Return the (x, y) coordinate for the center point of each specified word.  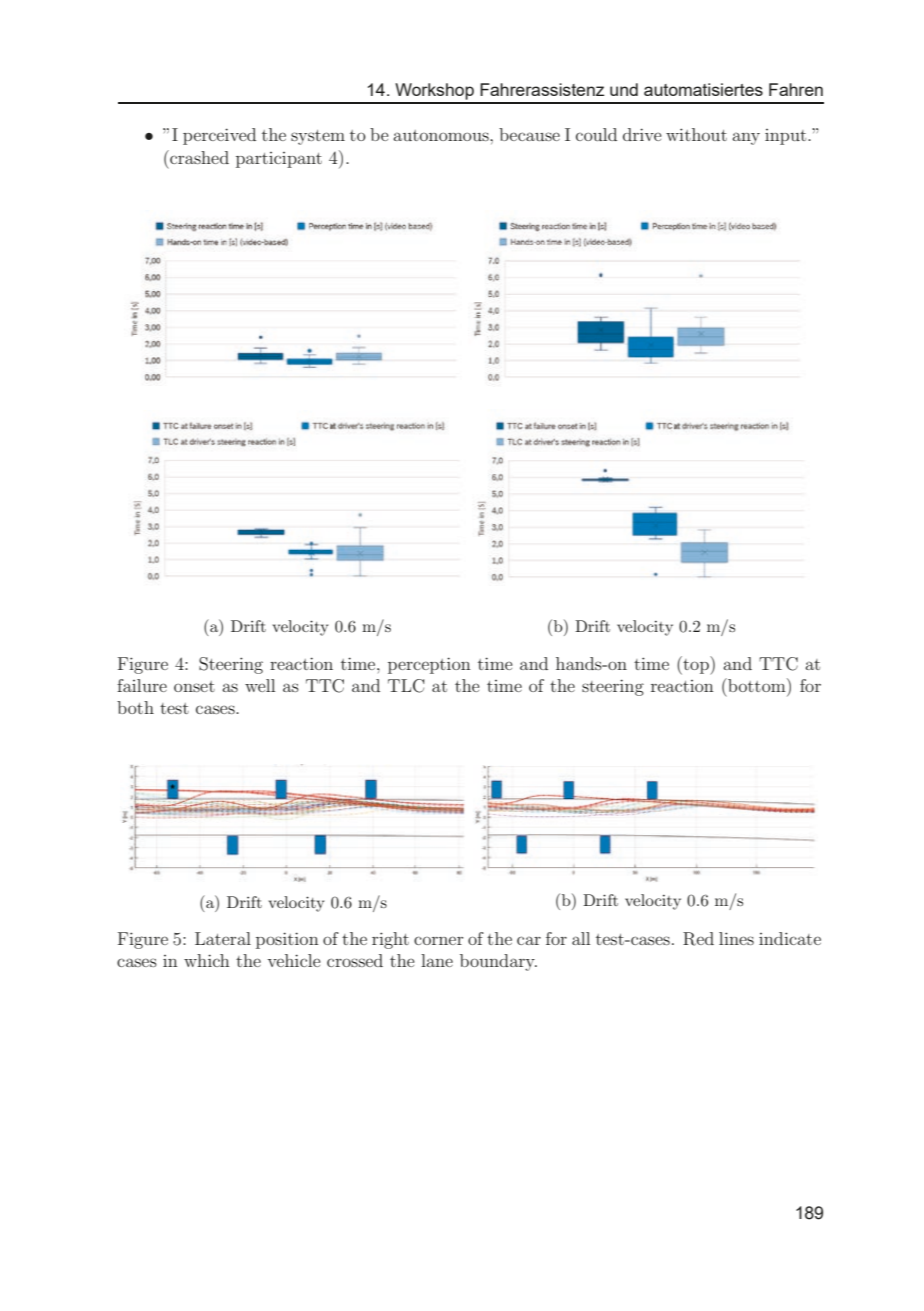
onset (194, 686)
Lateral (223, 938)
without (696, 134)
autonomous (442, 135)
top (696, 665)
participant (279, 160)
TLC (406, 686)
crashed (198, 157)
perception (429, 665)
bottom (757, 685)
